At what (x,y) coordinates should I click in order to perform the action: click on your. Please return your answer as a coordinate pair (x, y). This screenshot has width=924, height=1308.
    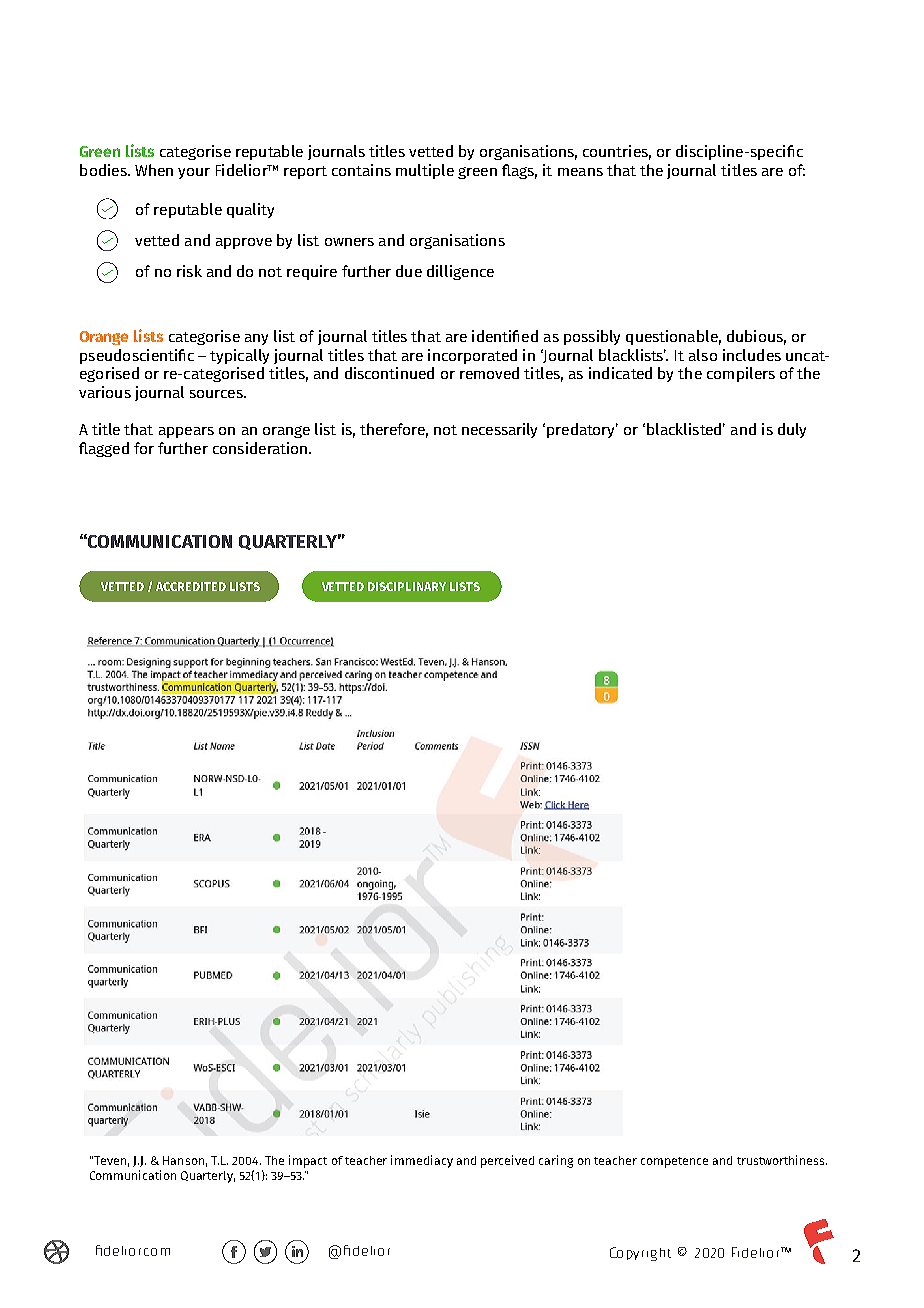
    Looking at the image, I should click on (194, 173).
